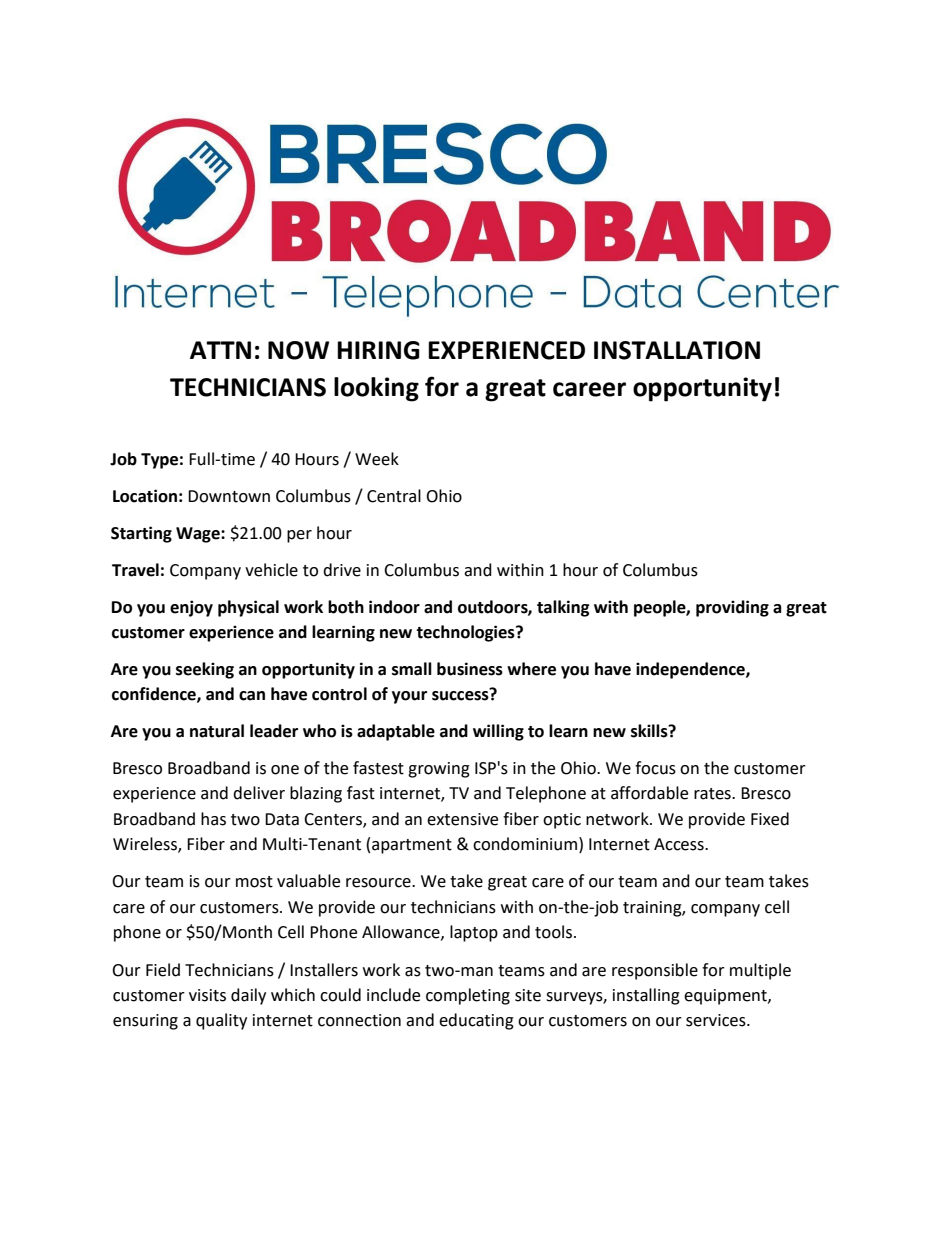 The width and height of the document is (952, 1233). I want to click on Access, so click(680, 844).
